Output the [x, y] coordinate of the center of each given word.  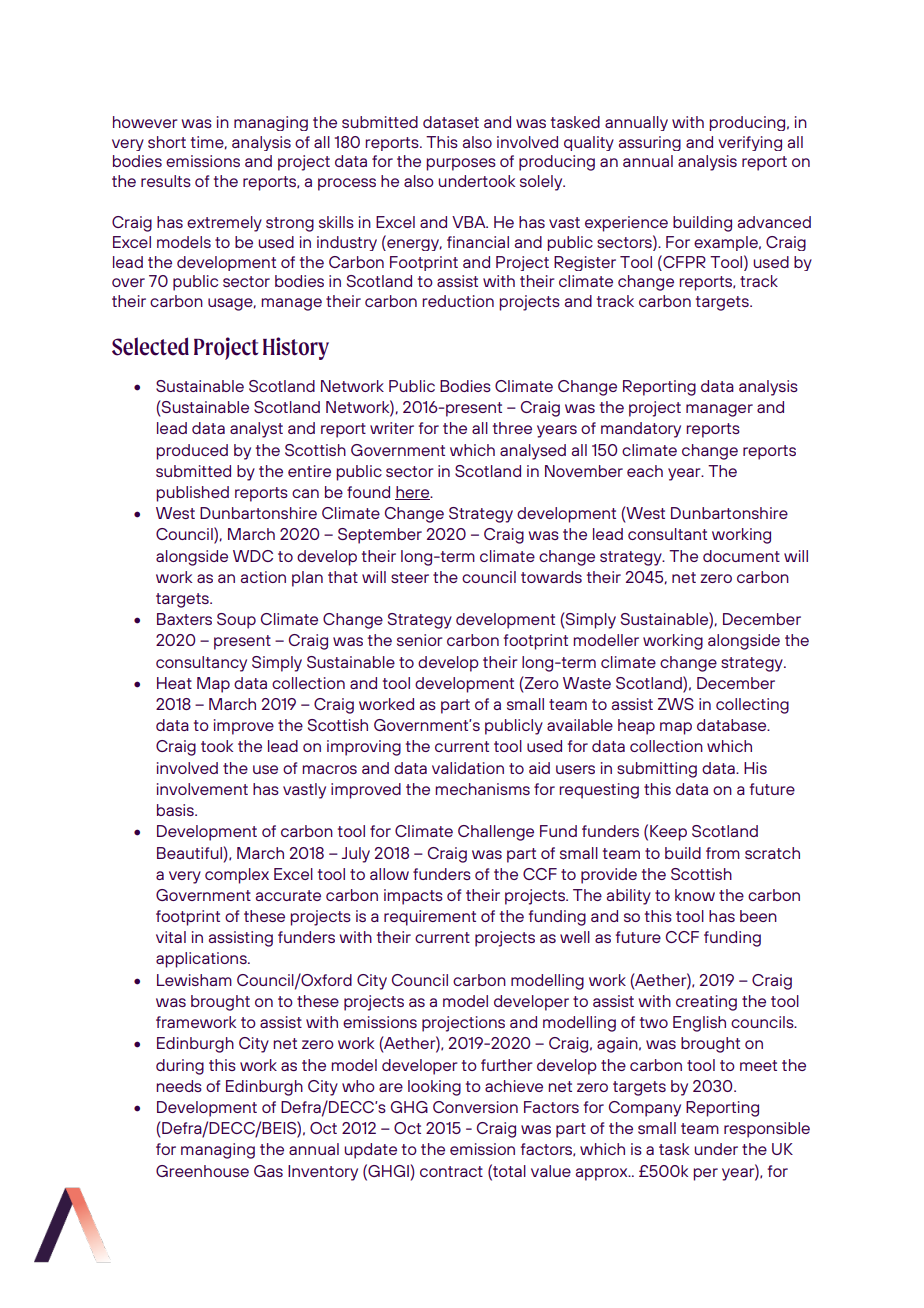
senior [420, 640]
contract [451, 1171]
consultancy [201, 664]
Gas [268, 1171]
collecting [752, 706]
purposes [461, 164]
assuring [650, 143]
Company [645, 1109]
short [167, 142]
